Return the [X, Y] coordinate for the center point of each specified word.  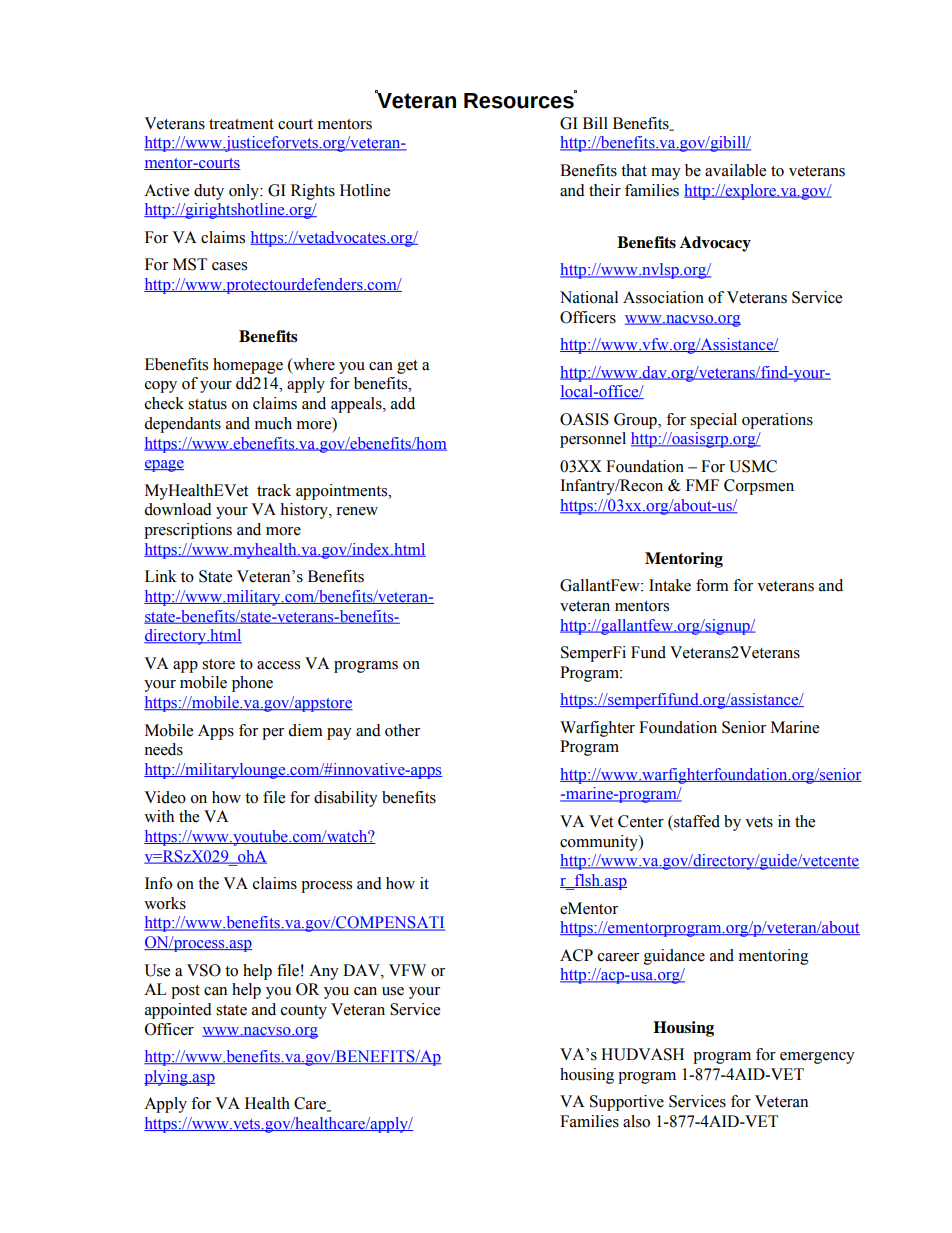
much [273, 423]
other [402, 730]
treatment [241, 124]
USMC [753, 466]
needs [163, 749]
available [735, 170]
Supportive [627, 1103]
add [403, 403]
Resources [520, 100]
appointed [178, 1011]
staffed [696, 821]
